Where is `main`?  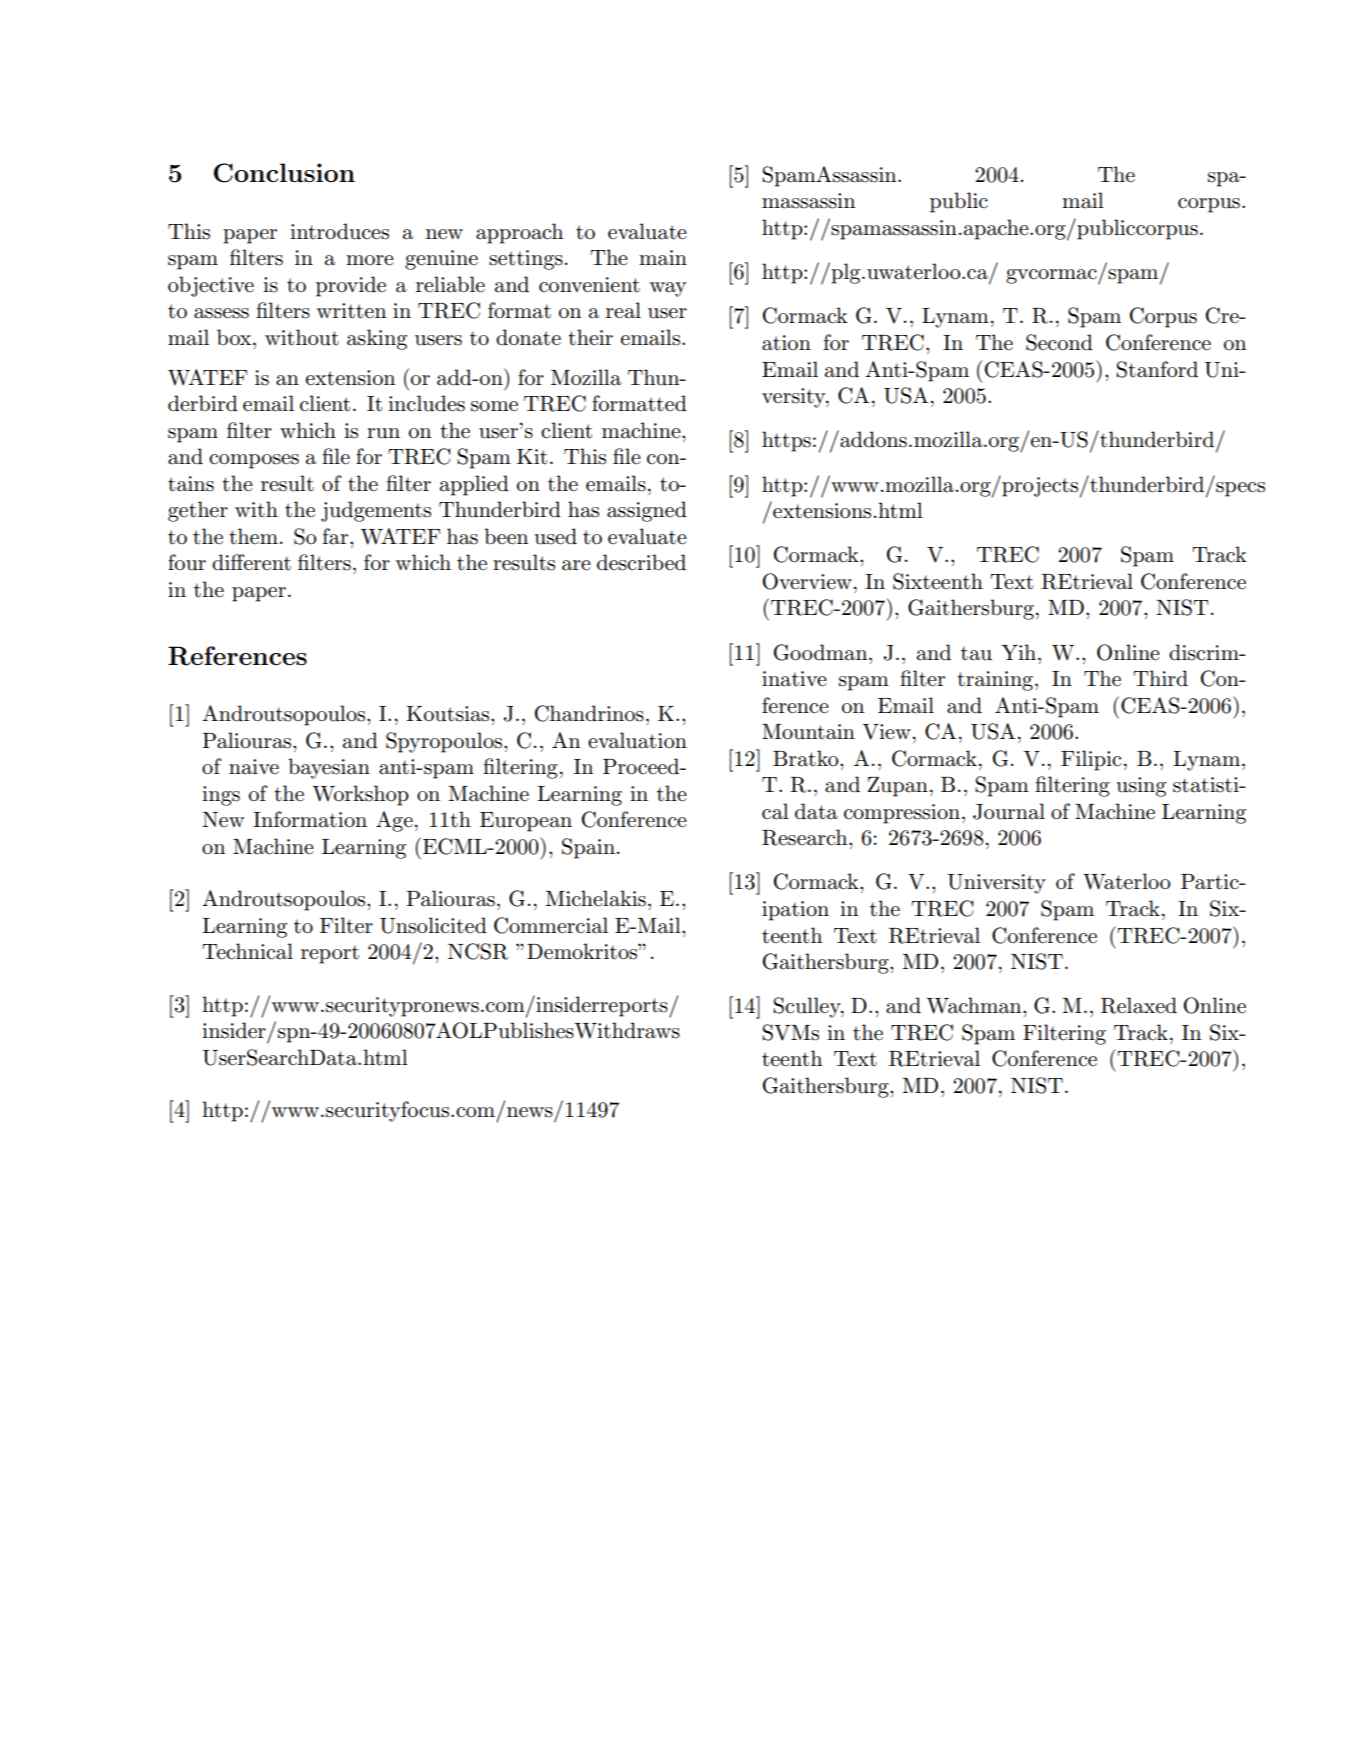 main is located at coordinates (663, 258).
